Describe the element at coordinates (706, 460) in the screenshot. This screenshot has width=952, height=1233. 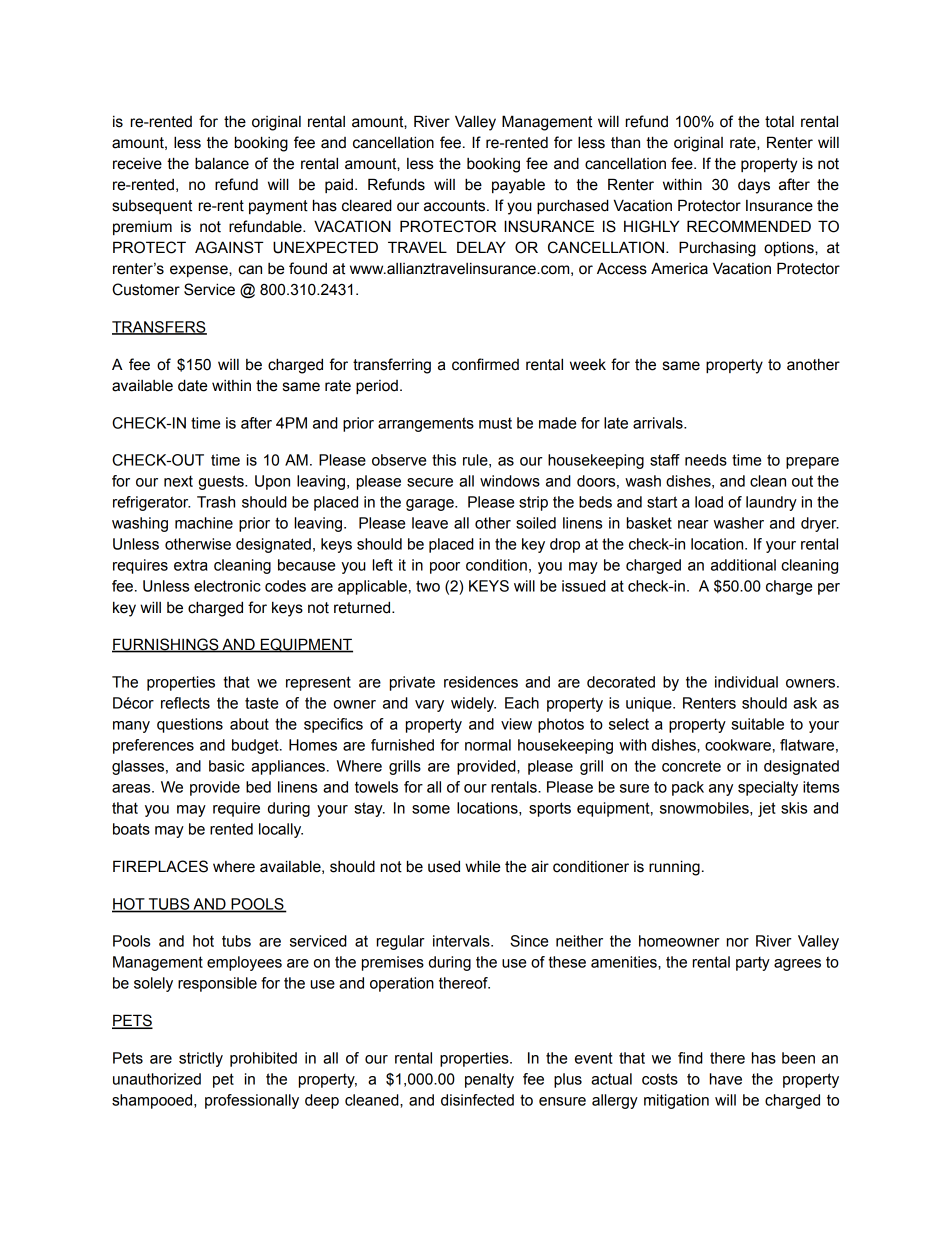
I see `needs` at that location.
